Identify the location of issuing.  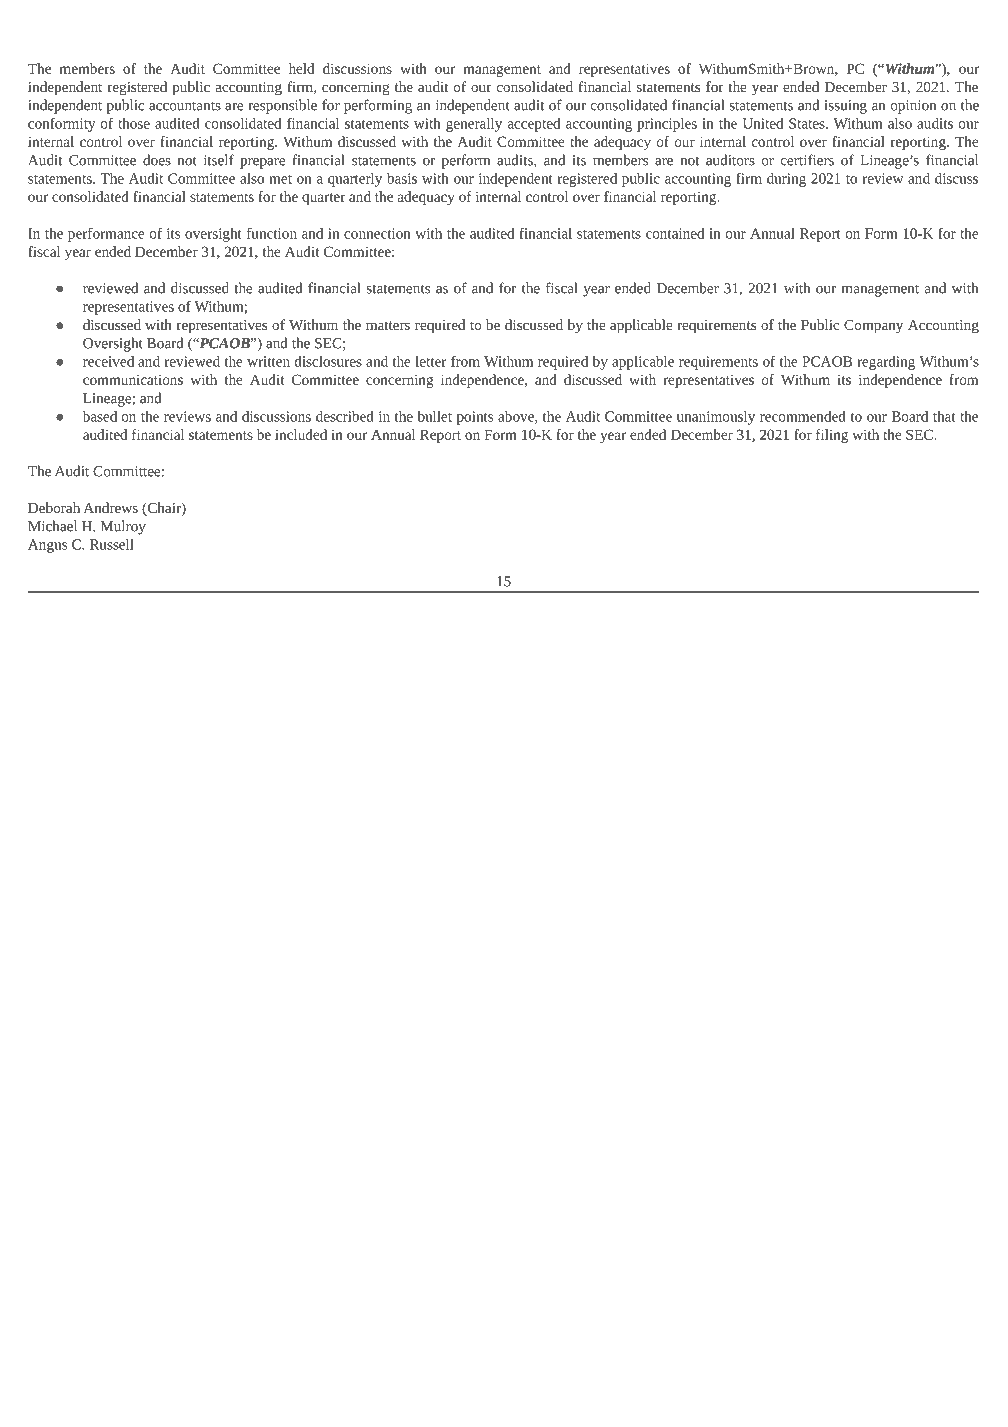
(846, 107).
